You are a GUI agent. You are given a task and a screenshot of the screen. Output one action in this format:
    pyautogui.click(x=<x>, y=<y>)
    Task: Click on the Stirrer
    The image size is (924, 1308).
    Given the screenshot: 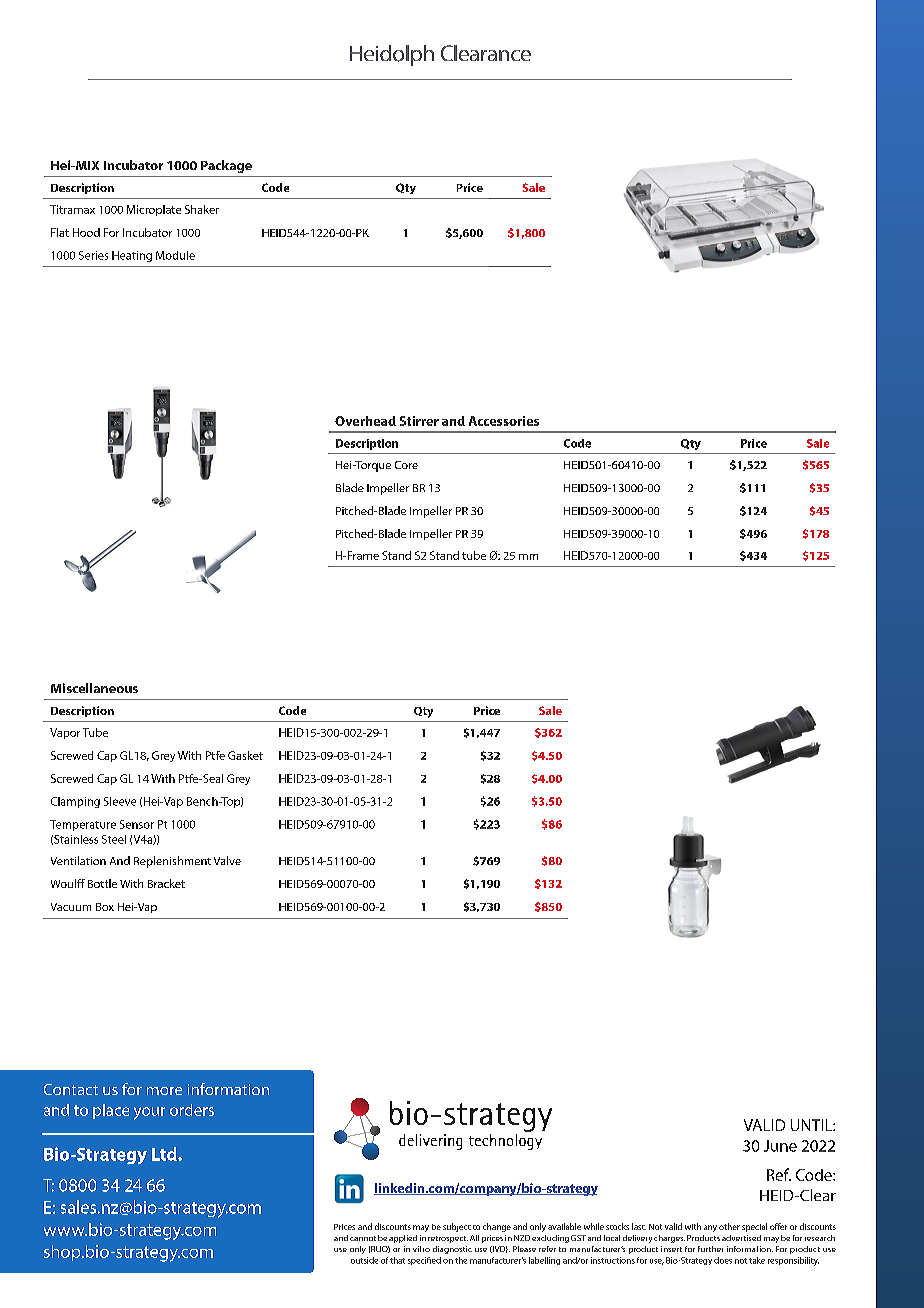 What is the action you would take?
    pyautogui.click(x=419, y=421)
